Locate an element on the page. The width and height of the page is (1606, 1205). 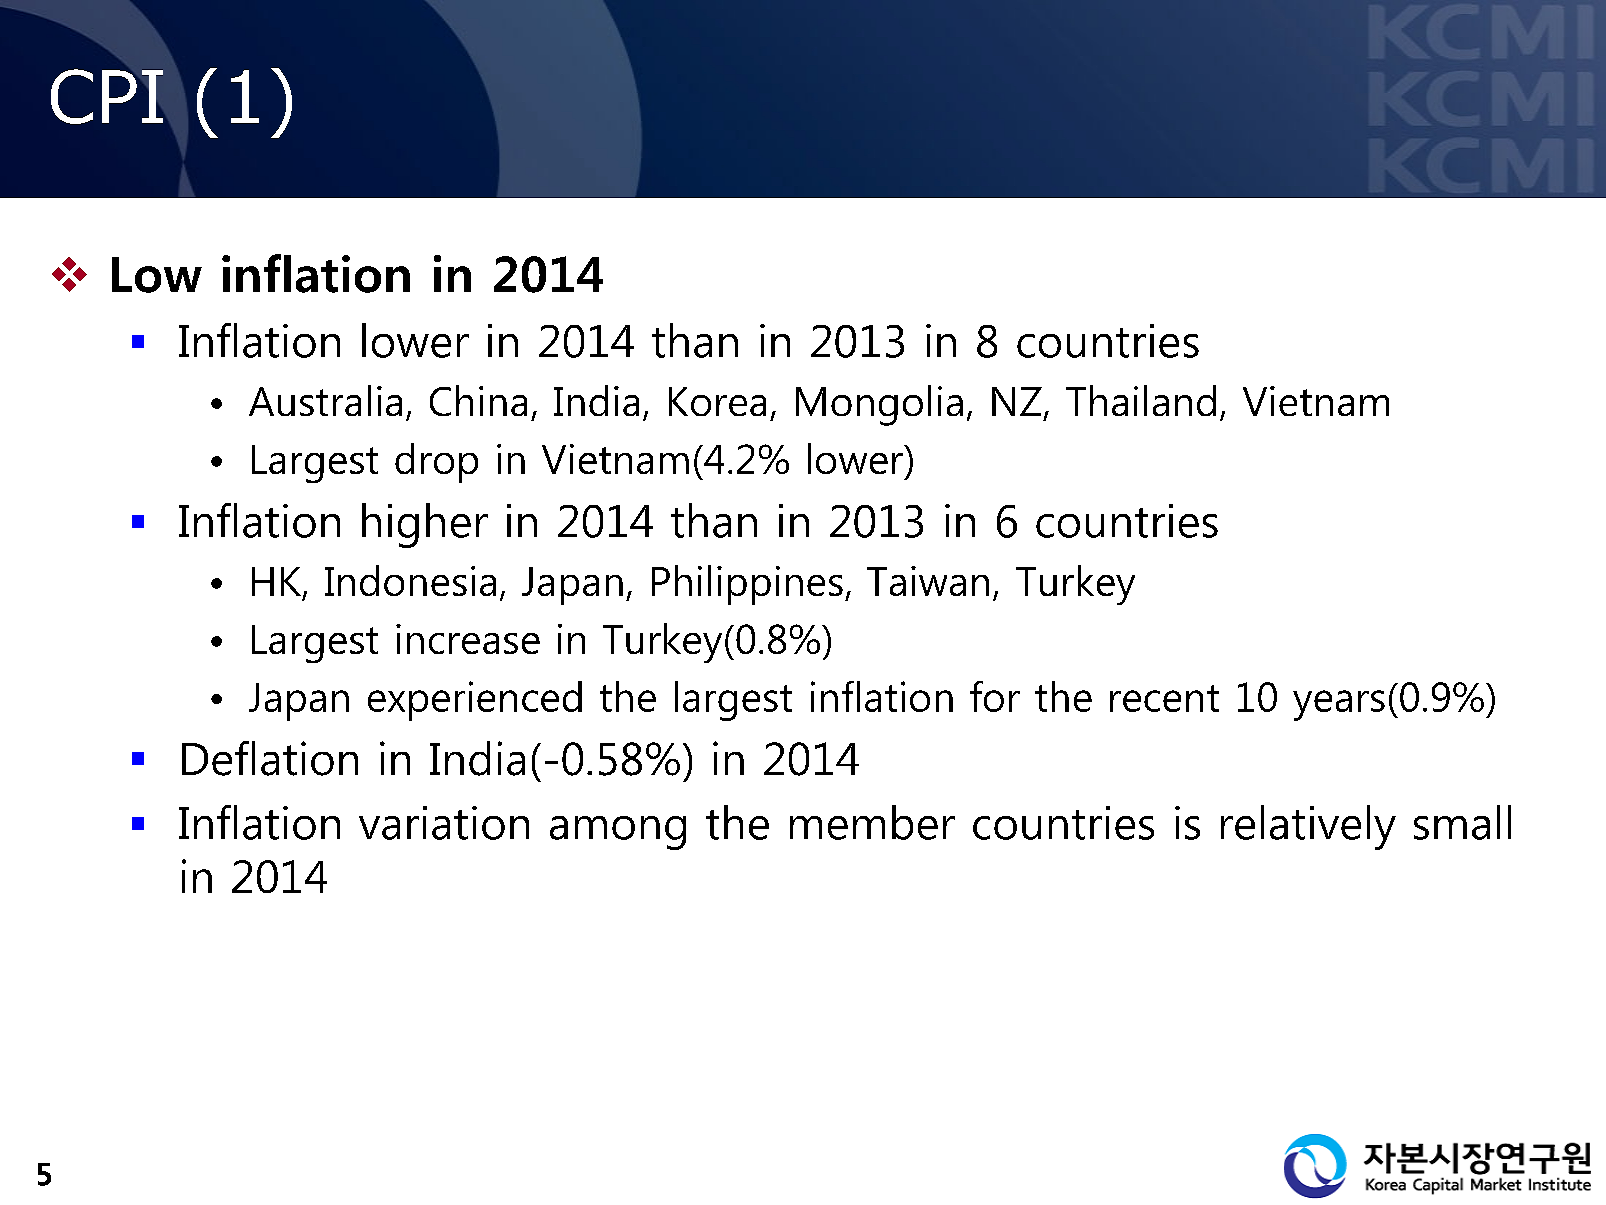
China is located at coordinates (478, 400).
